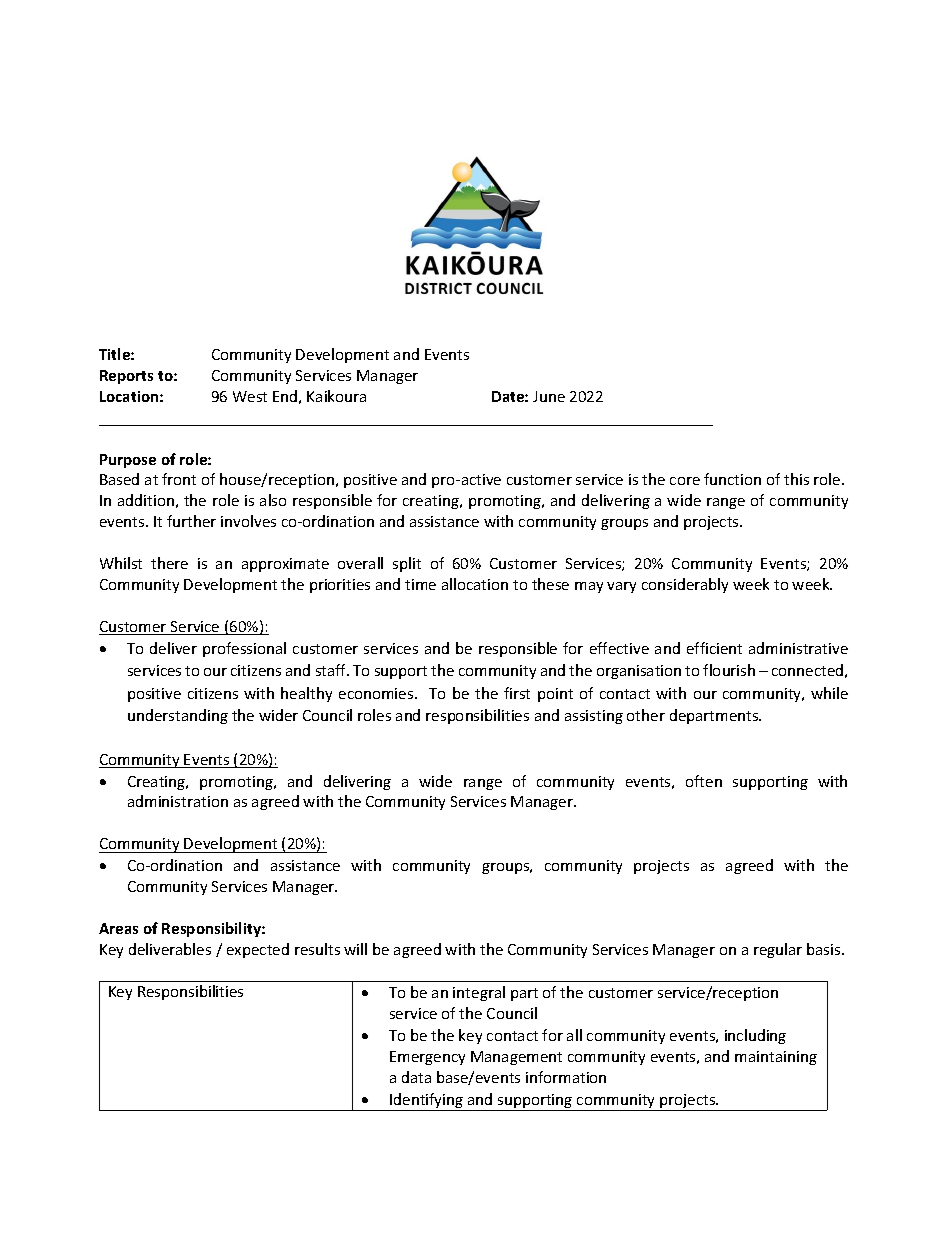 Image resolution: width=952 pixels, height=1233 pixels. I want to click on maintaining, so click(776, 1058).
